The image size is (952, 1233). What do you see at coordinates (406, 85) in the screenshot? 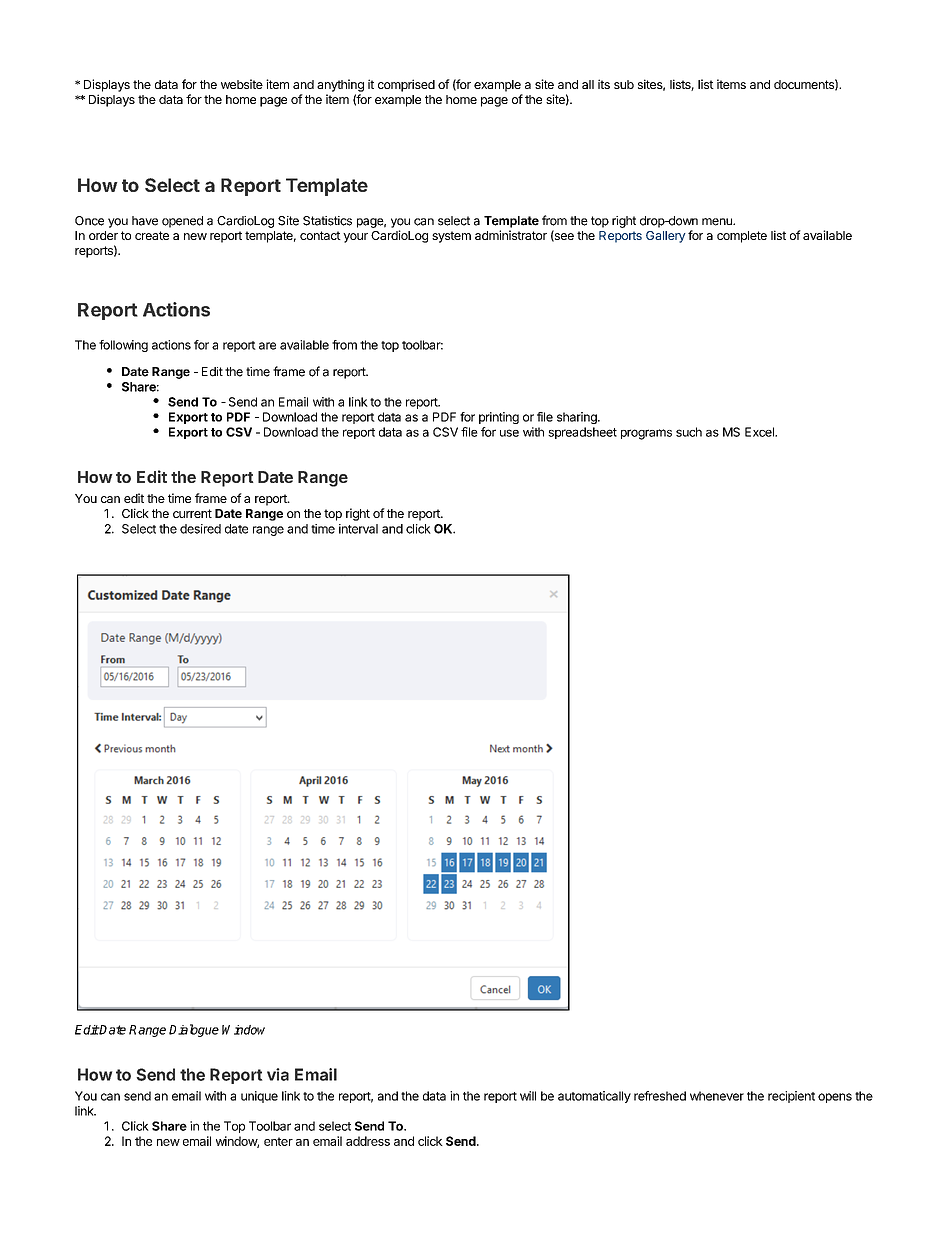
I see `comprised` at bounding box center [406, 85].
